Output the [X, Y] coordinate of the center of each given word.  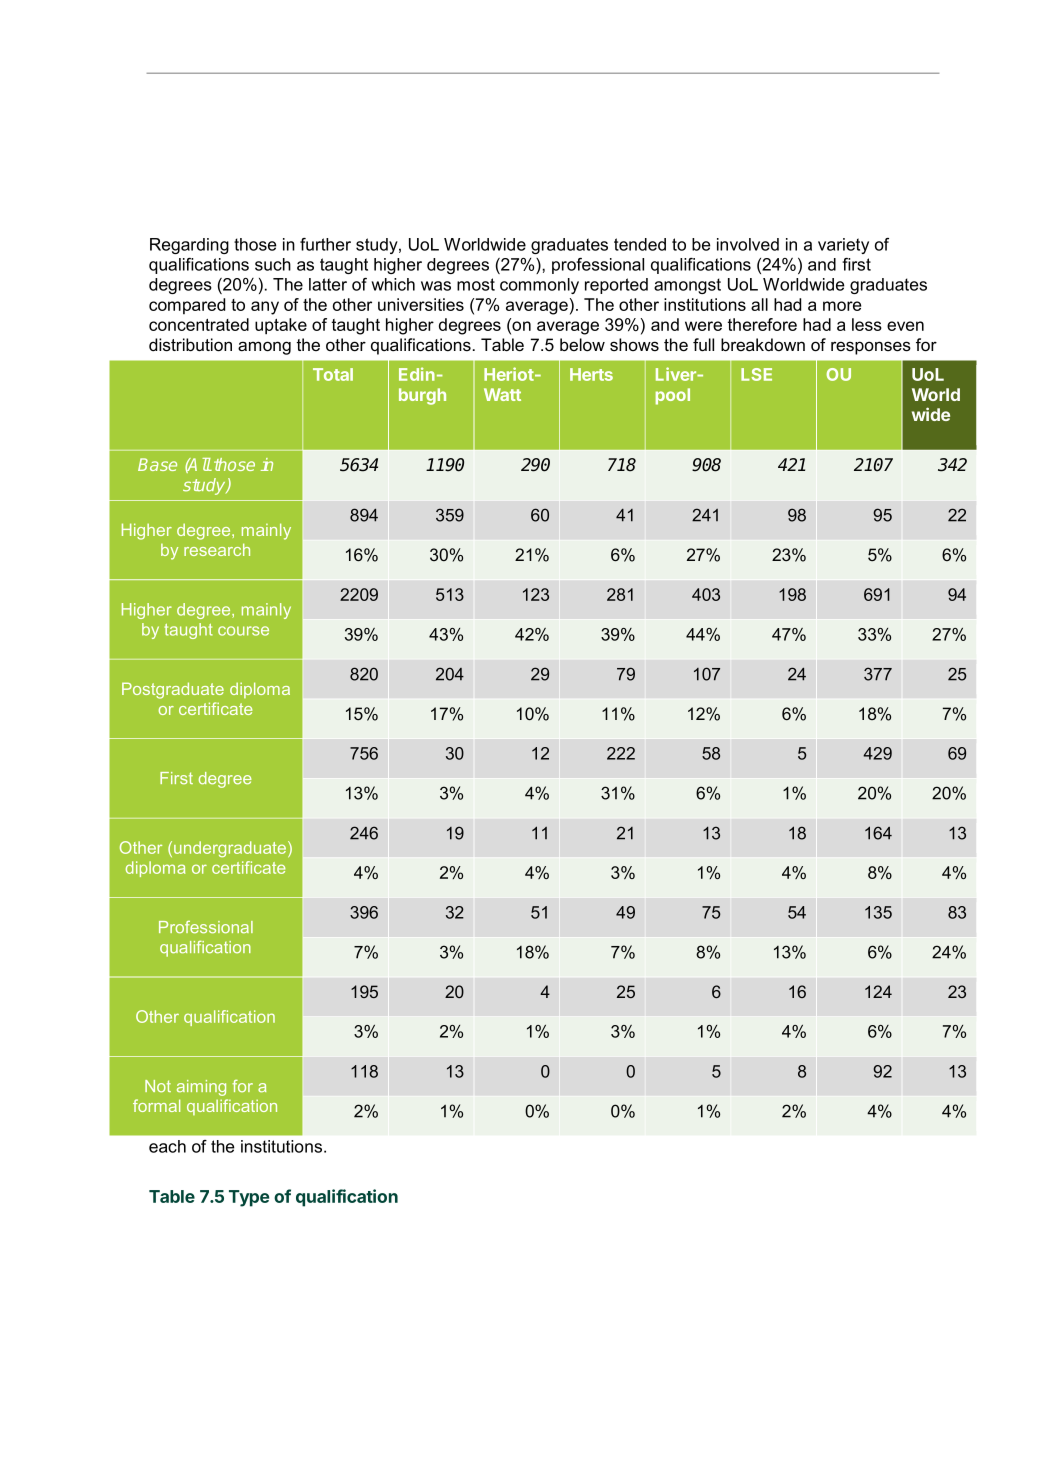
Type [249, 1198]
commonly [539, 286]
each [167, 1146]
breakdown [763, 345]
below [582, 345]
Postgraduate [173, 690]
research [217, 549]
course [243, 631]
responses [871, 348]
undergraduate [231, 849]
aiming [201, 1088]
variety [843, 246]
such [273, 264]
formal [156, 1105]
